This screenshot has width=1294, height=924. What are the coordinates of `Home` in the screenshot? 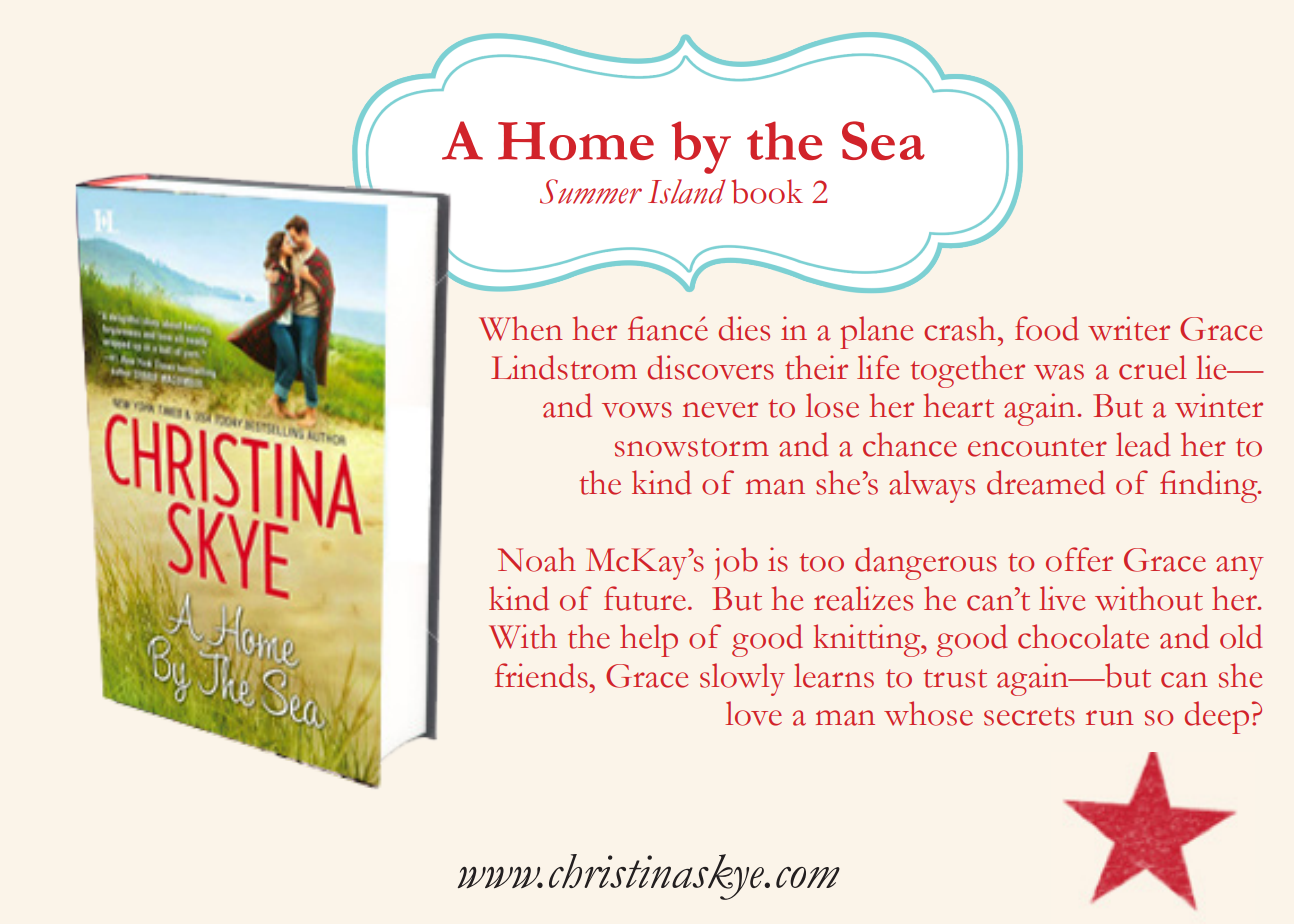 It's located at (576, 141).
